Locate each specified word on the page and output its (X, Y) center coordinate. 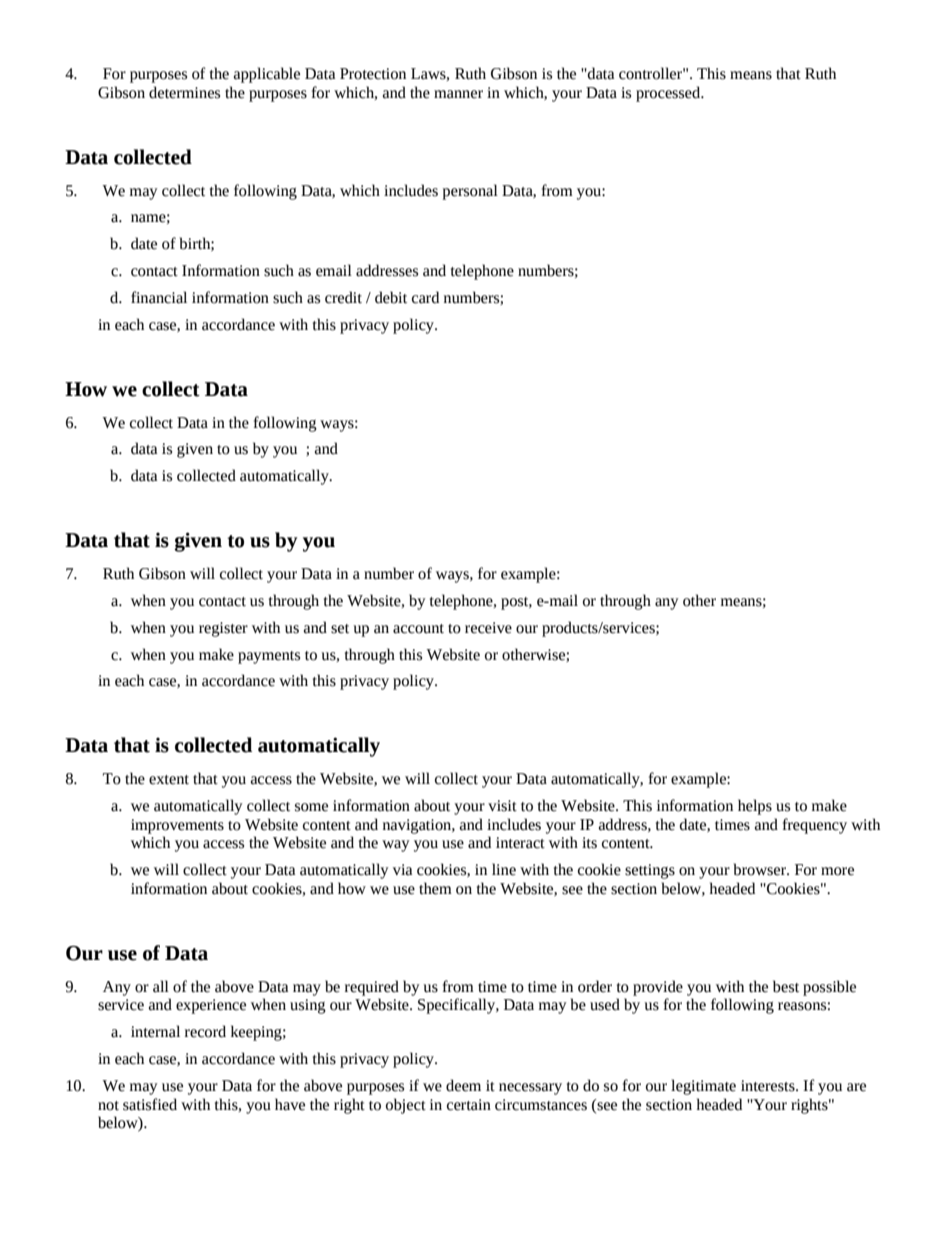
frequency (815, 826)
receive (488, 628)
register (223, 629)
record (205, 1031)
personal (470, 192)
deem (463, 1085)
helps (755, 807)
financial (159, 297)
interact (520, 843)
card (425, 297)
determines (184, 92)
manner (458, 94)
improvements (177, 826)
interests (769, 1086)
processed (669, 94)
